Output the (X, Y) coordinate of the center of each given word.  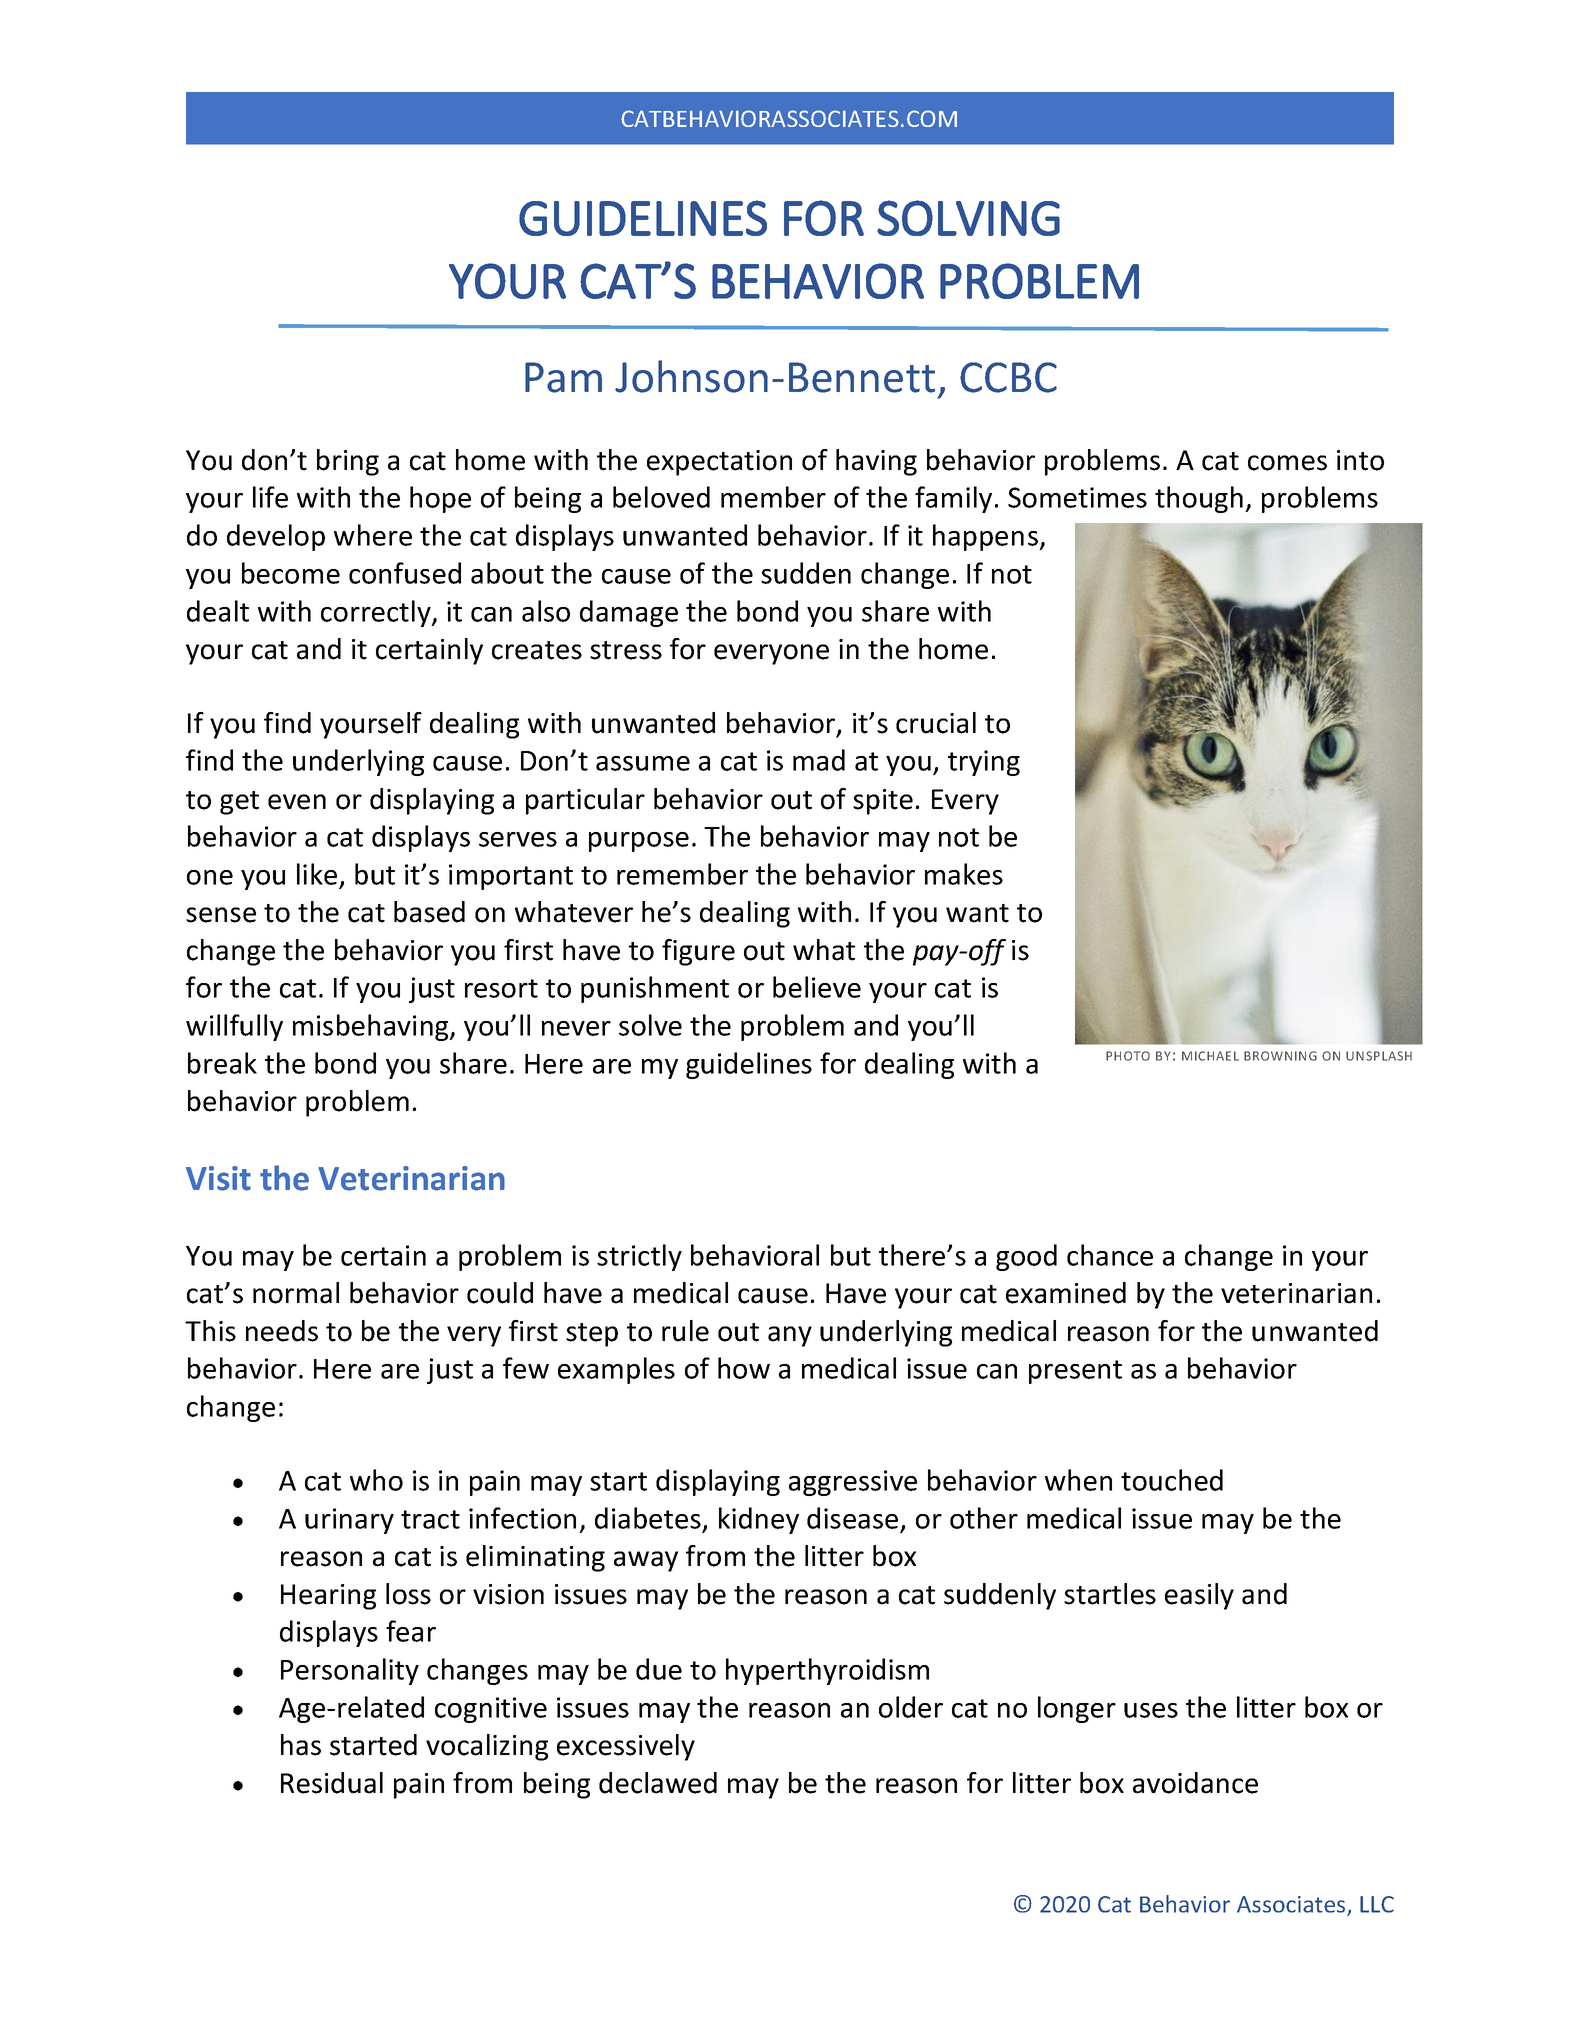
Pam (563, 377)
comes (1287, 463)
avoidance (1195, 1783)
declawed (658, 1783)
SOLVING (968, 218)
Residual (332, 1783)
